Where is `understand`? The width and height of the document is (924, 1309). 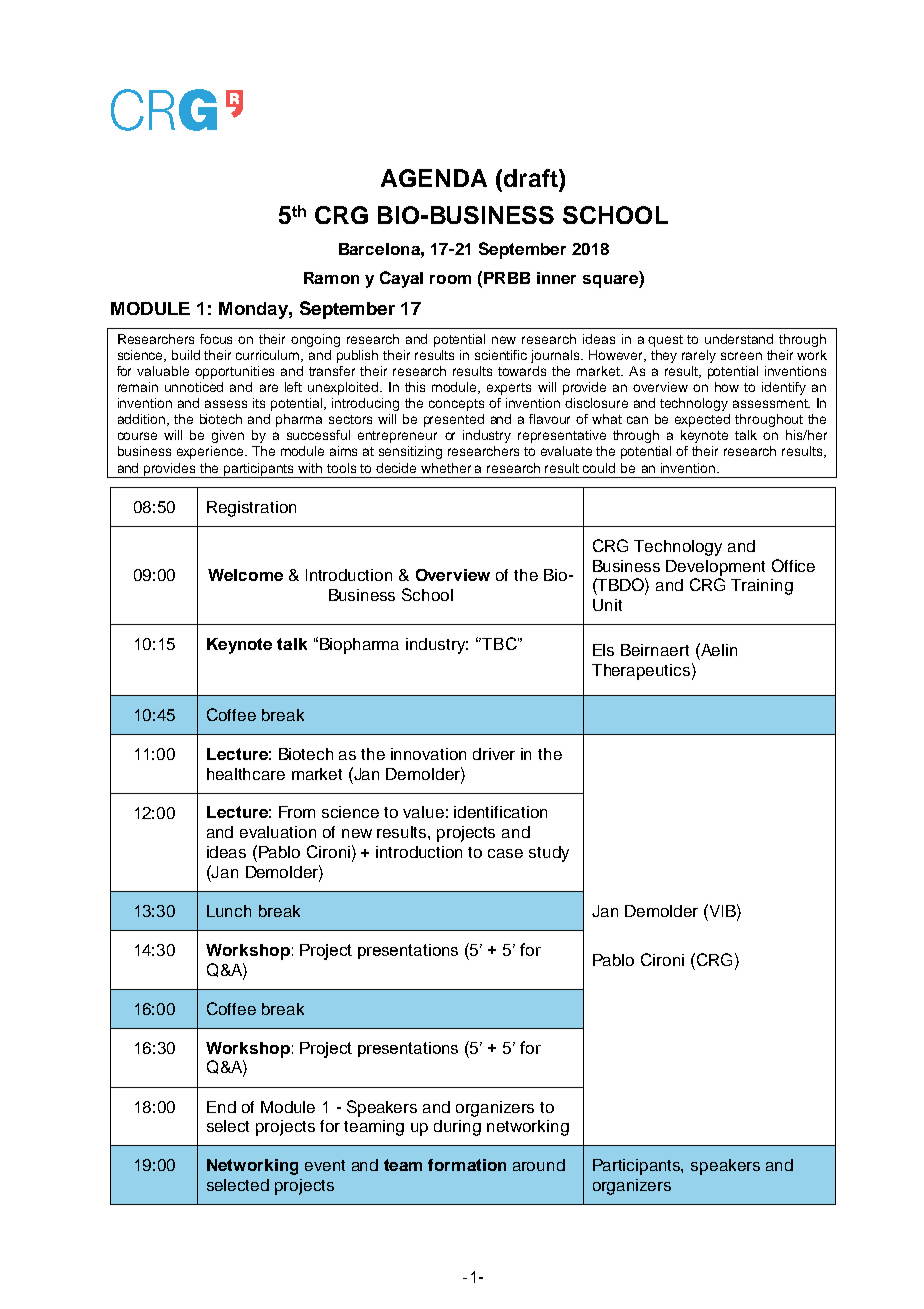
understand is located at coordinates (739, 339).
